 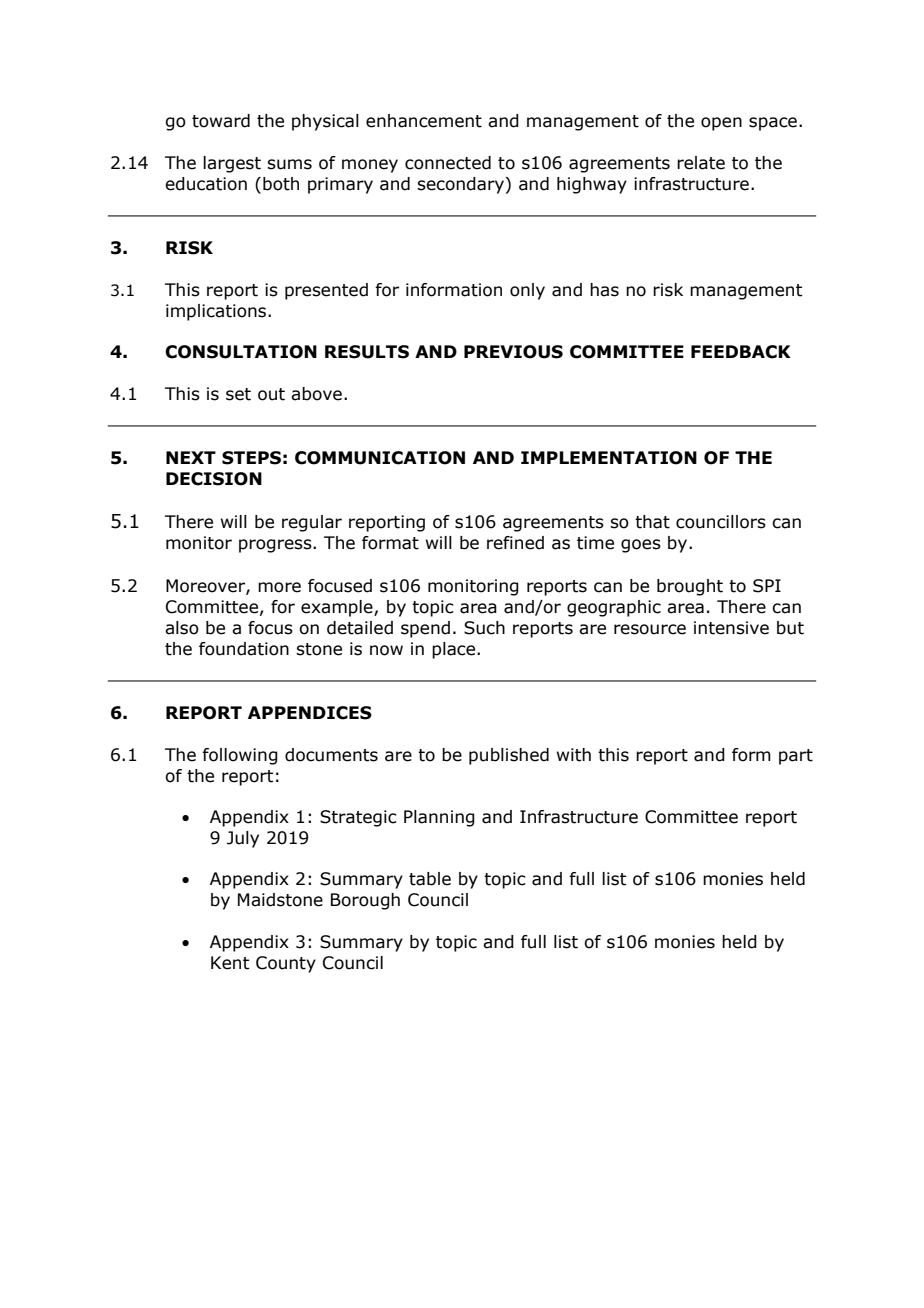 I want to click on progress, so click(x=276, y=546).
